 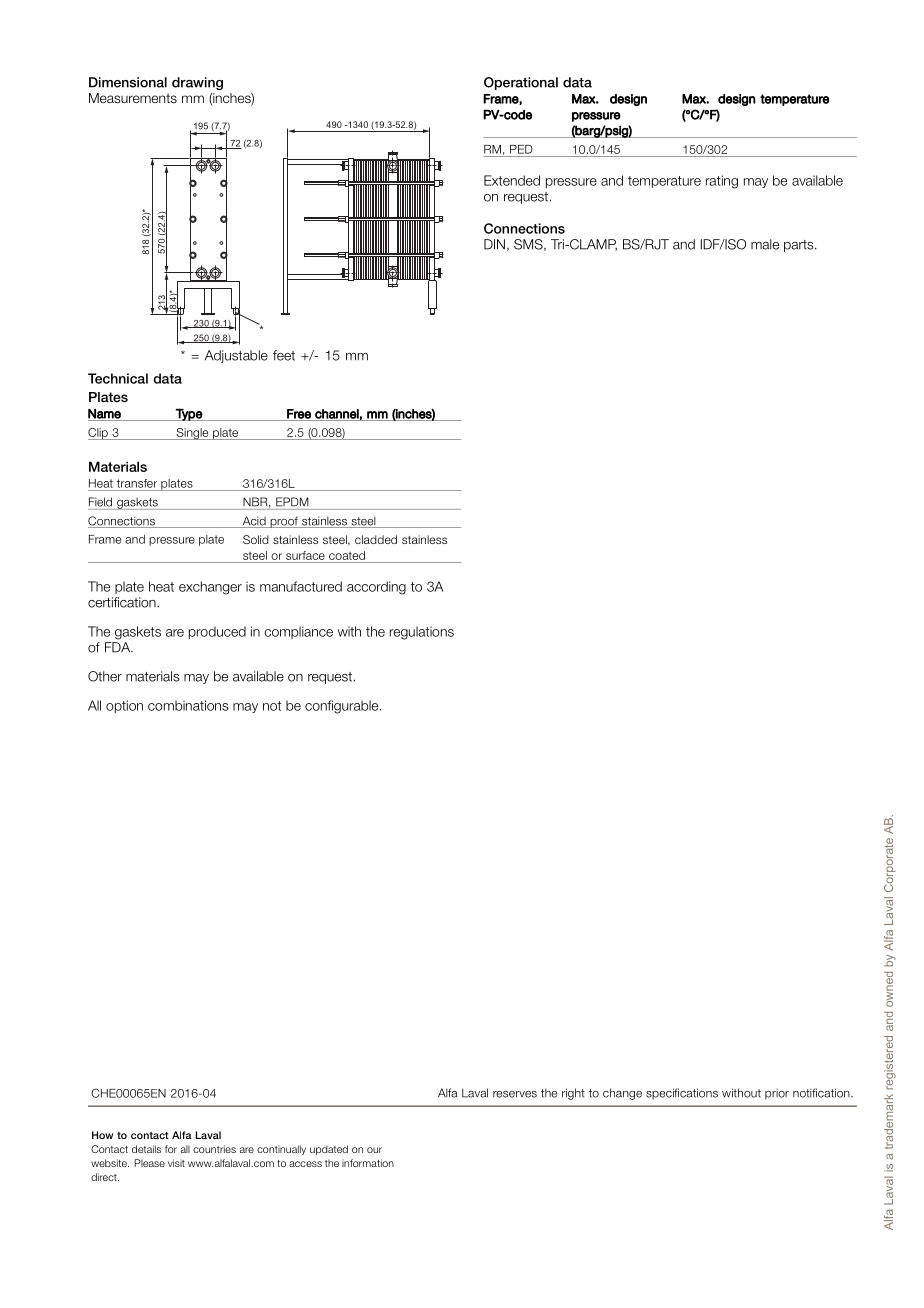 What do you see at coordinates (188, 705) in the image?
I see `combinations` at bounding box center [188, 705].
